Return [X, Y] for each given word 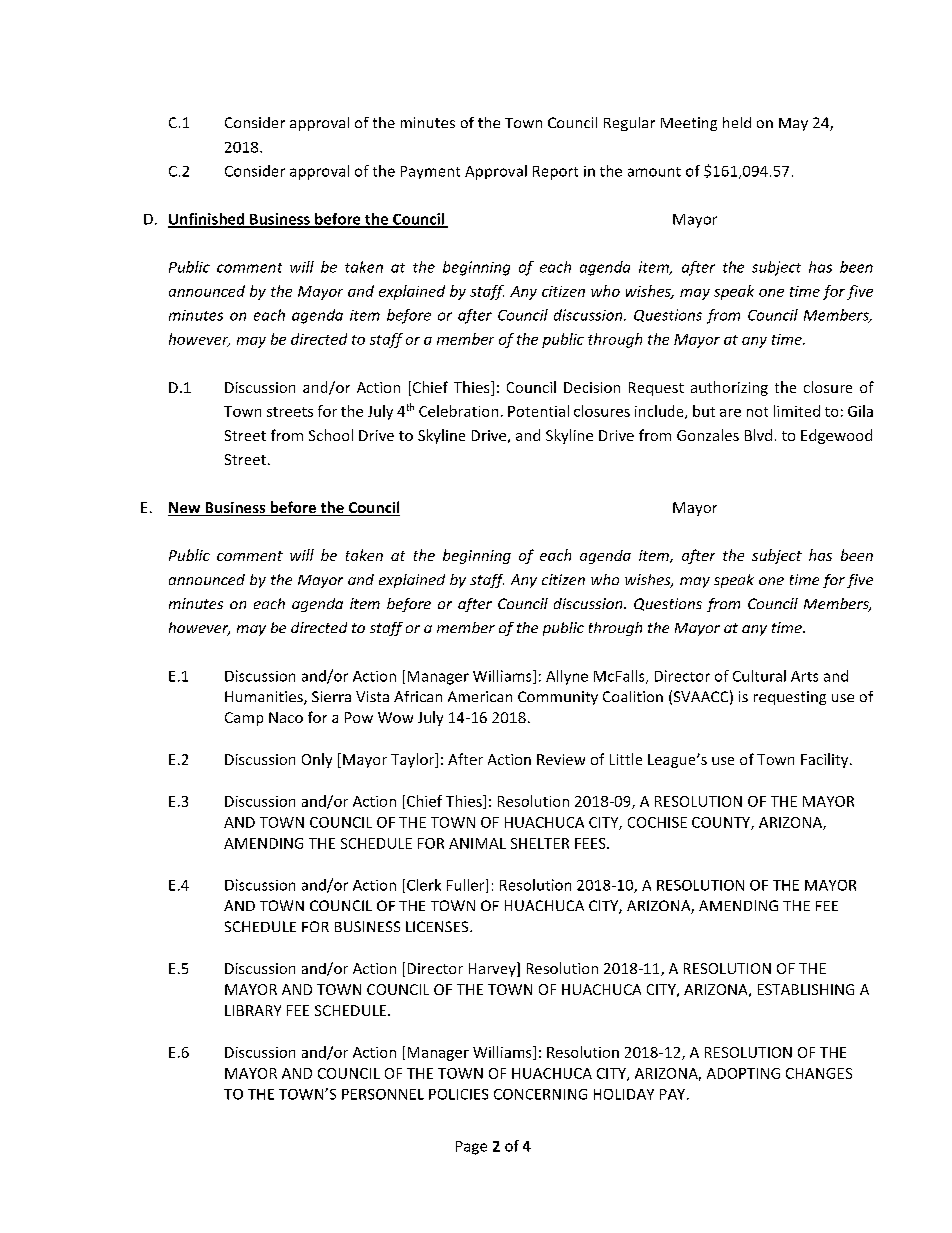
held [737, 122]
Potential [538, 411]
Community [558, 698]
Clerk [424, 885]
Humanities [265, 698]
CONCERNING [540, 1094]
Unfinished [207, 220]
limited [797, 411]
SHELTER [540, 843]
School [331, 435]
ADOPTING [743, 1073]
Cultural [759, 676]
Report [555, 173]
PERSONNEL [383, 1094]
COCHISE [657, 822]
